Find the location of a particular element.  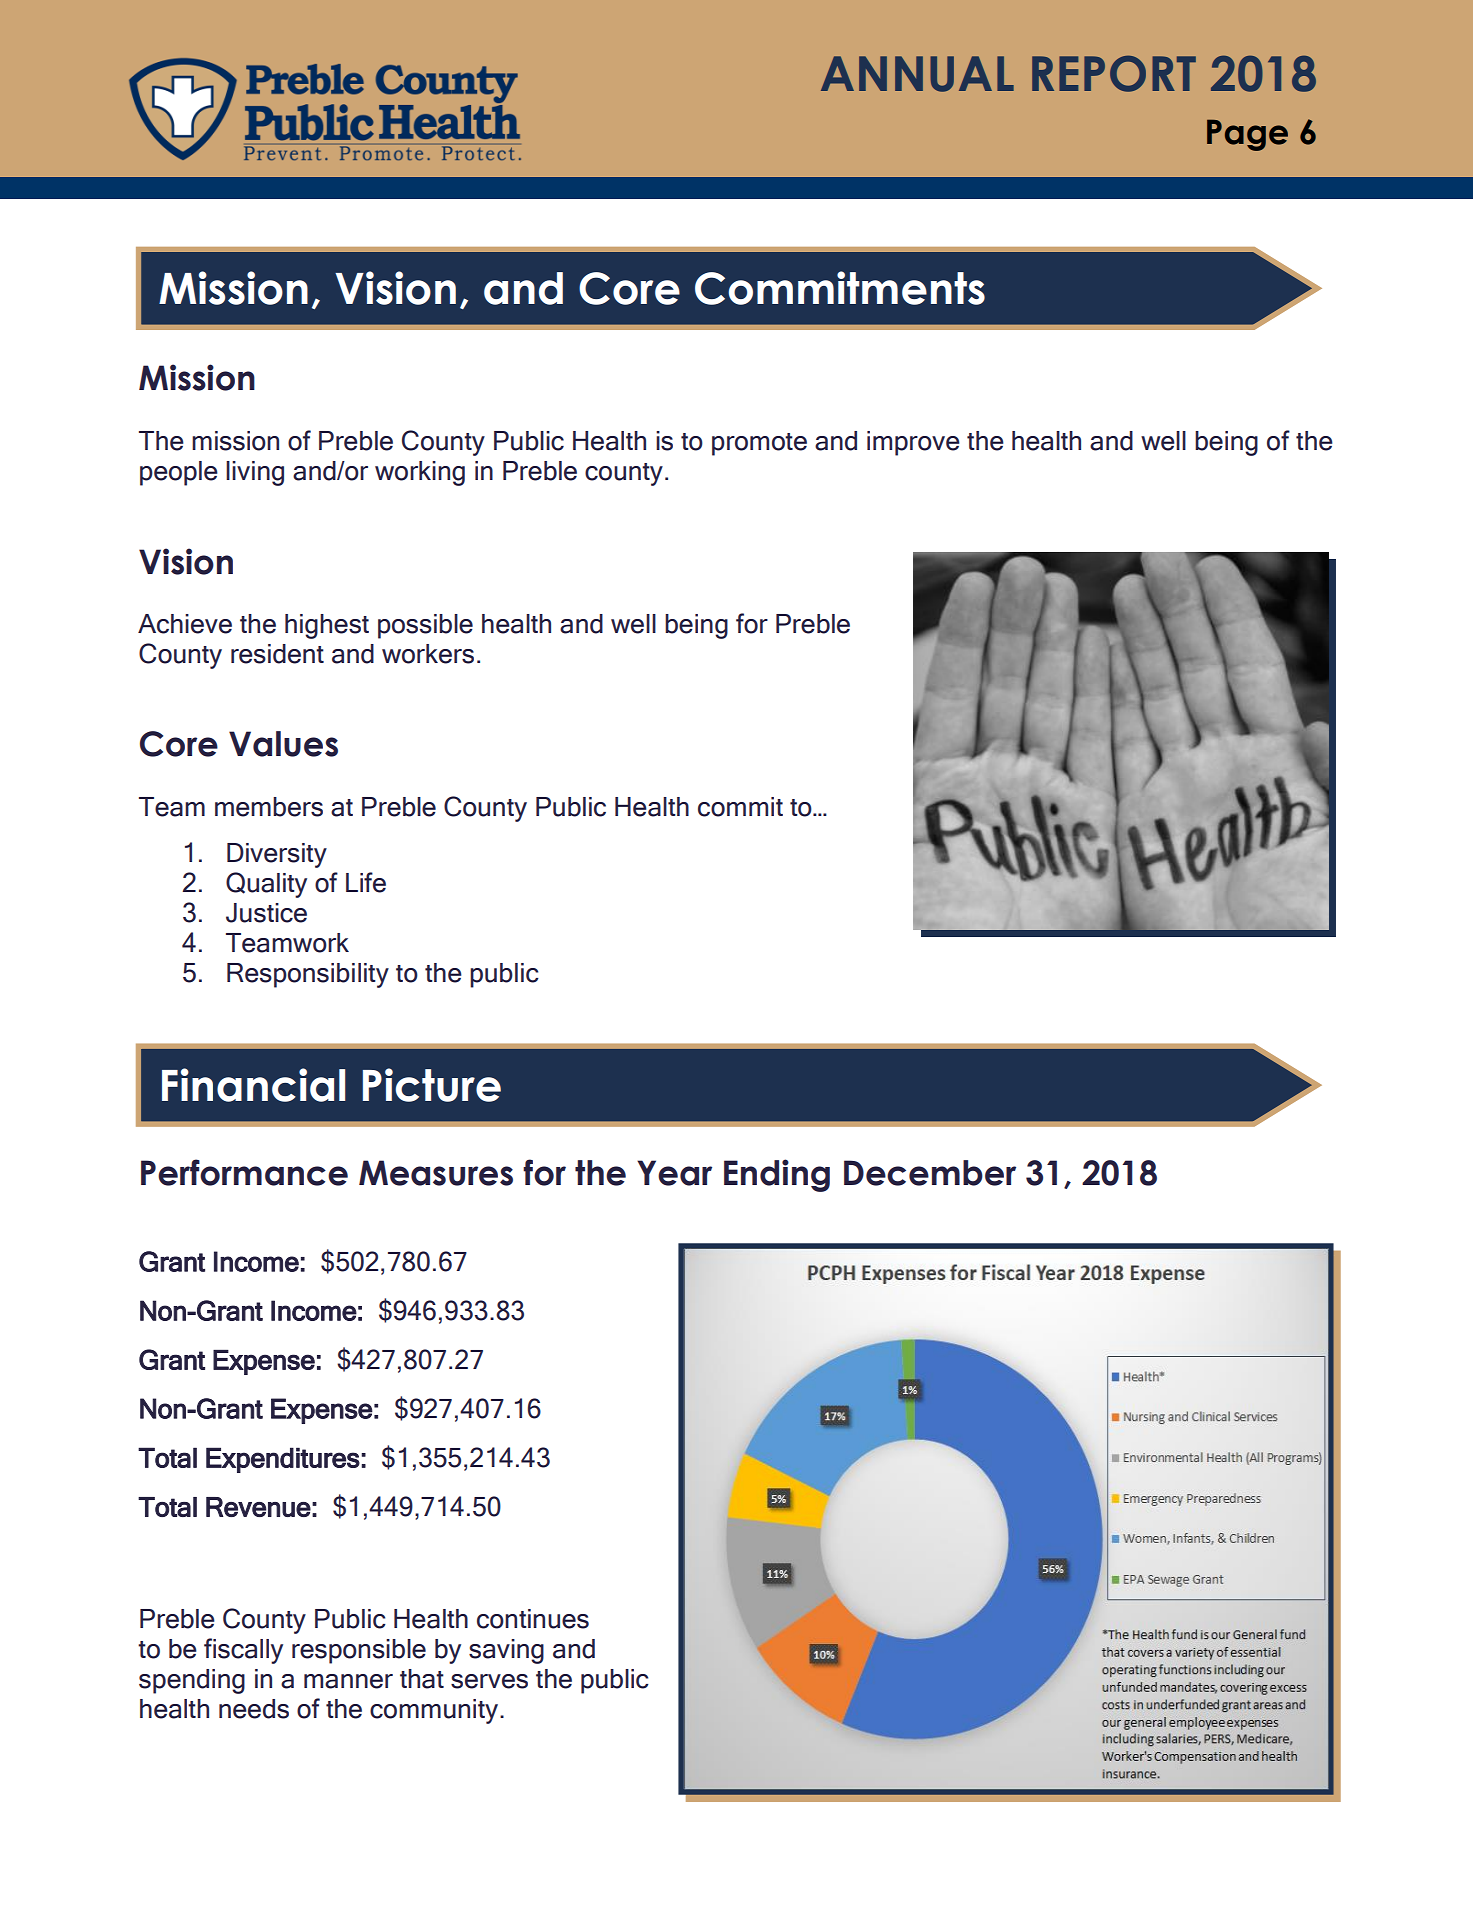

working is located at coordinates (420, 473).
